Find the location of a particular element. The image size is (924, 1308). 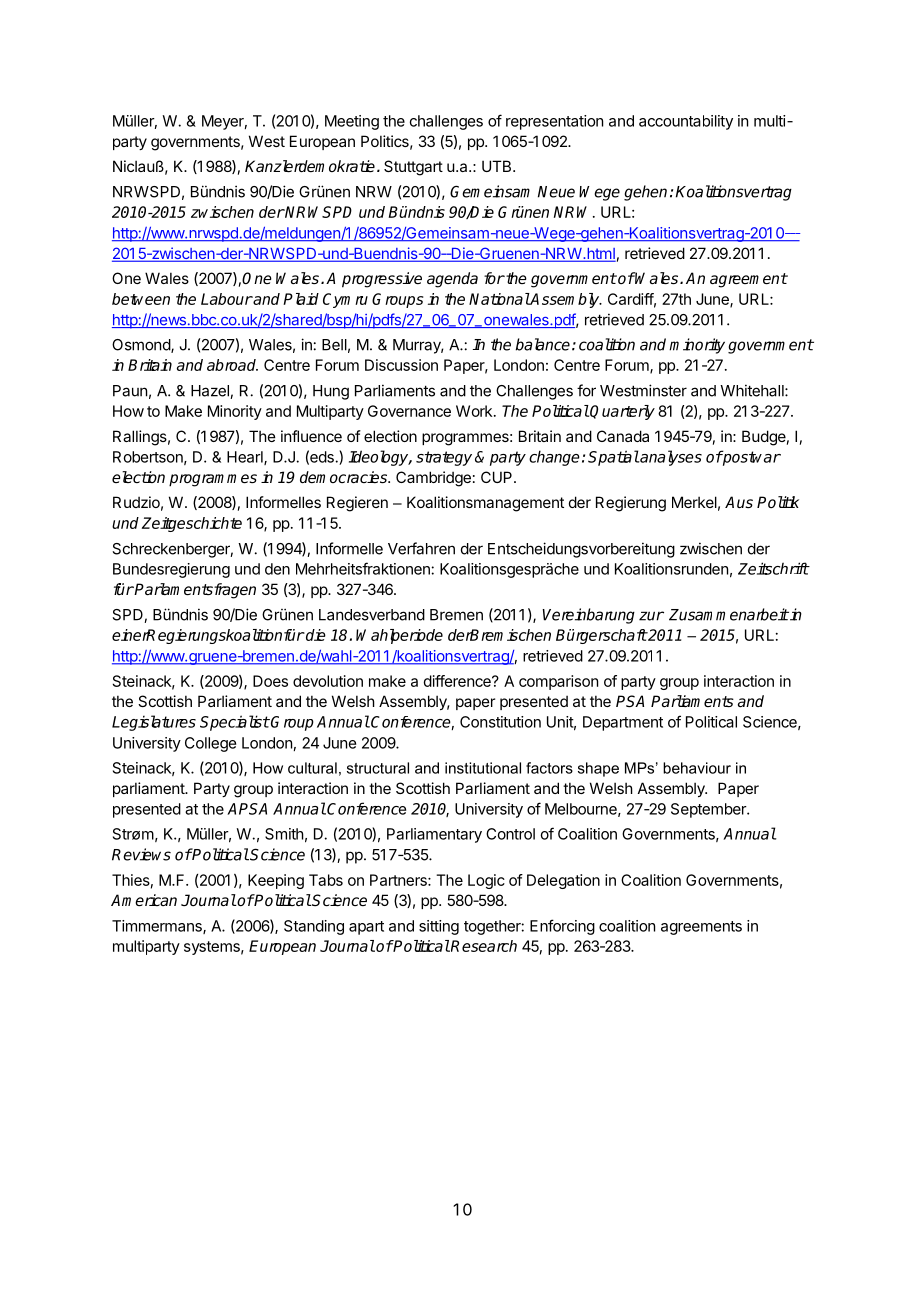

Work is located at coordinates (475, 411).
